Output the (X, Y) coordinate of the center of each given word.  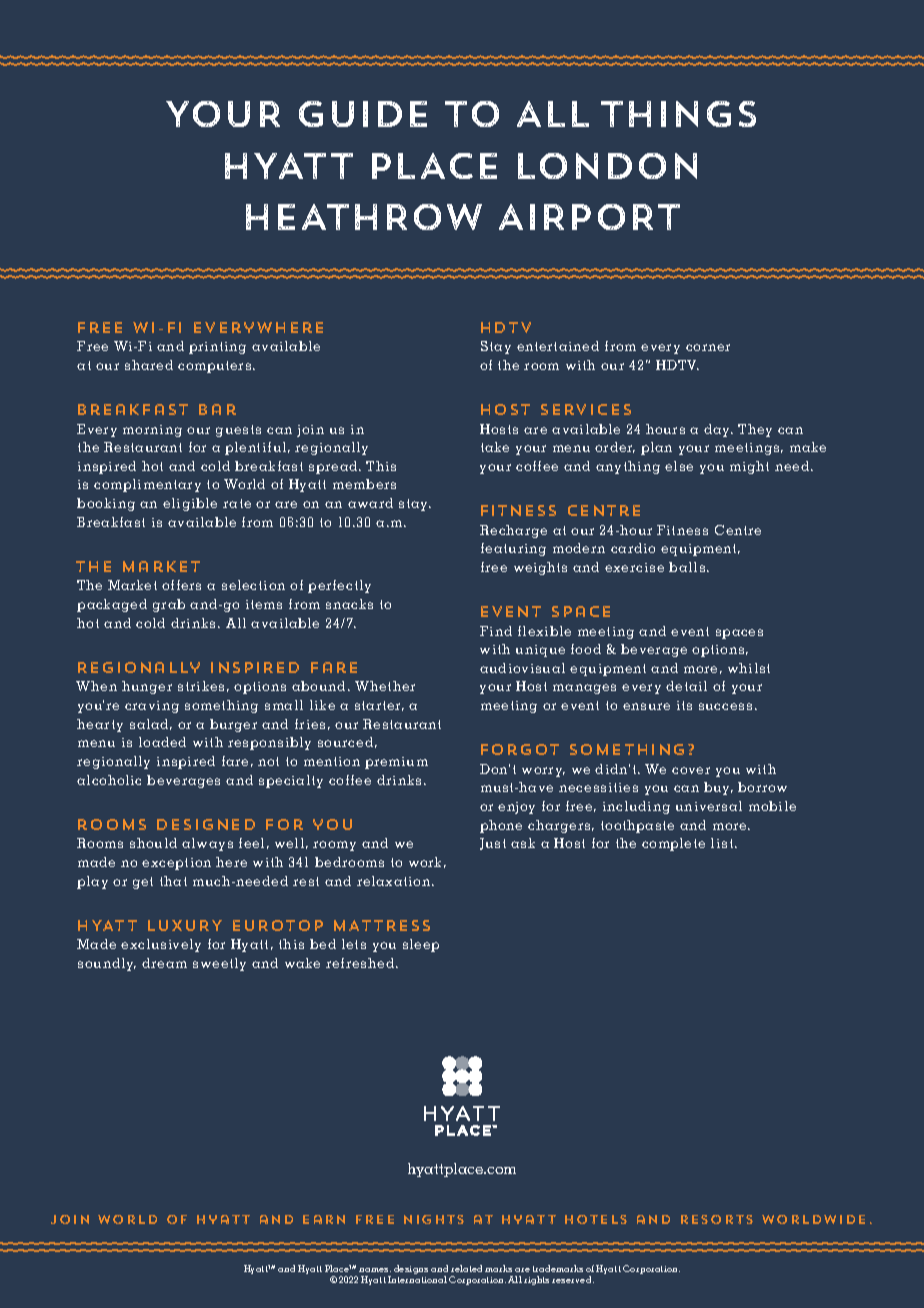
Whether (385, 686)
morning (152, 431)
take (495, 447)
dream (164, 963)
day (718, 430)
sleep (421, 945)
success (725, 706)
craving (152, 707)
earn (324, 1219)
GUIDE (363, 114)
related (466, 1268)
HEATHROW (364, 217)
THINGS (678, 114)
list (723, 843)
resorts (717, 1219)
